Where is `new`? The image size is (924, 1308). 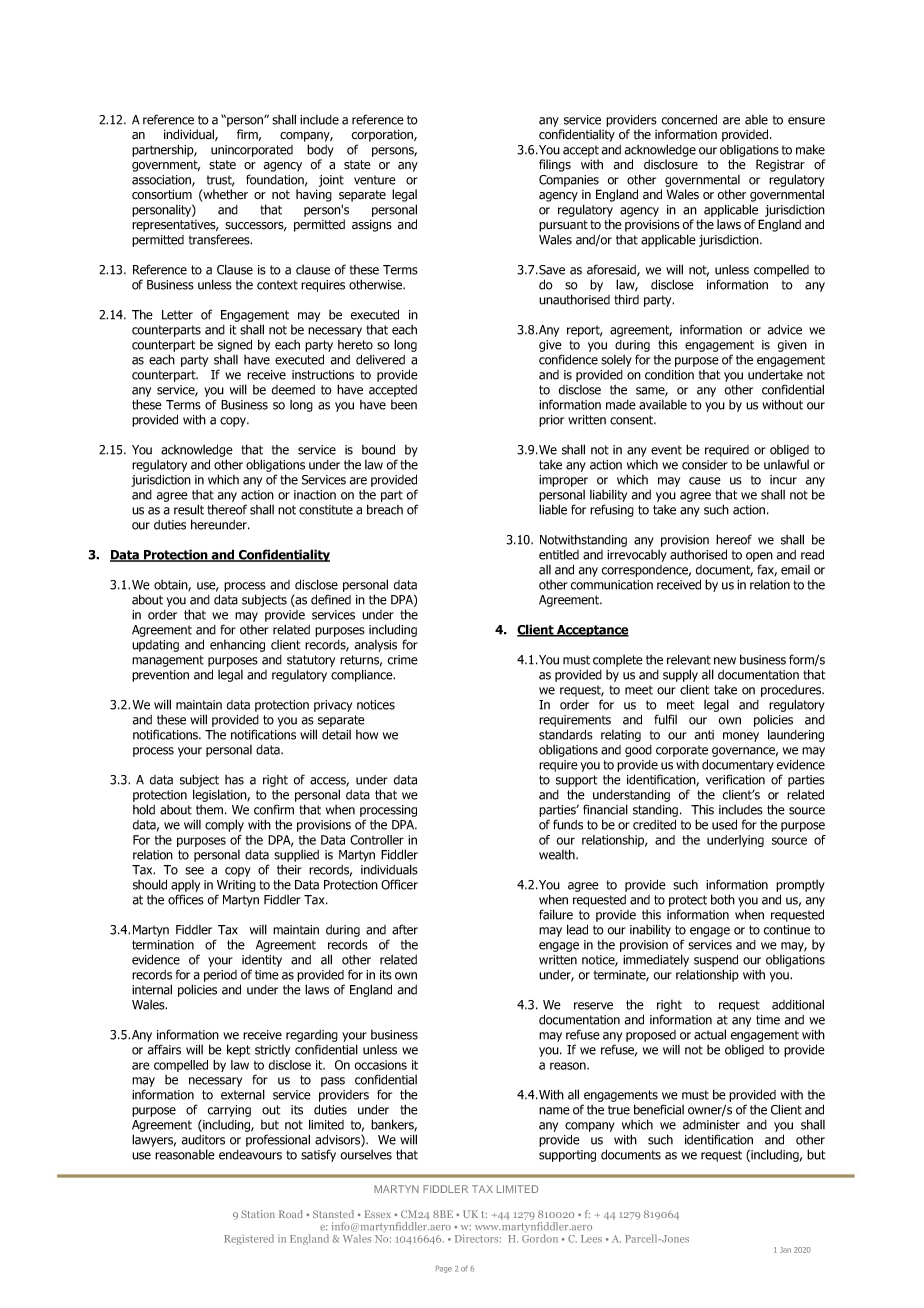 new is located at coordinates (725, 661).
